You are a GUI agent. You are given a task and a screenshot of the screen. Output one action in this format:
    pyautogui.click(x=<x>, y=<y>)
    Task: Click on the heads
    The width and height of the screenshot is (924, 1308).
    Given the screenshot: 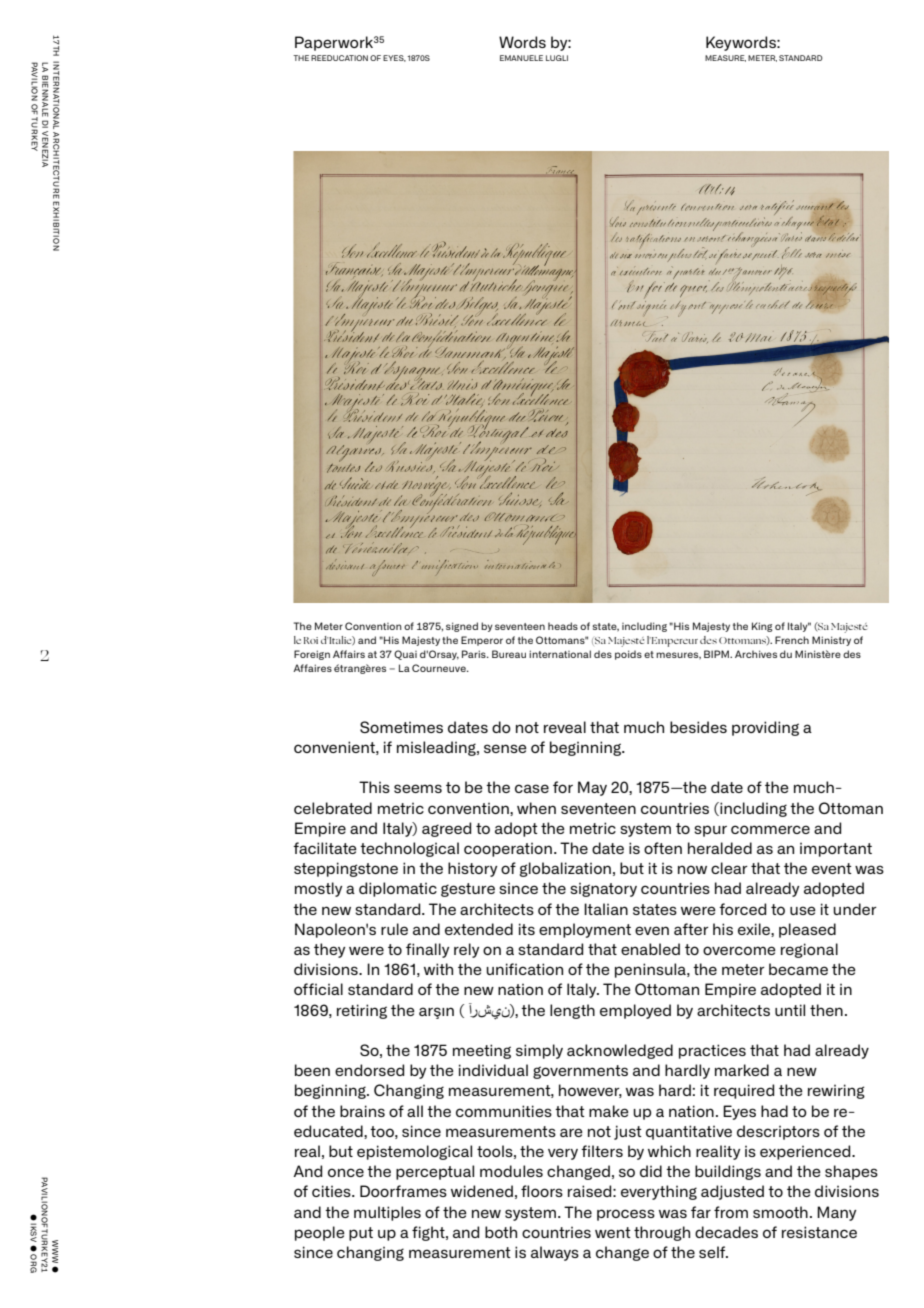 What is the action you would take?
    pyautogui.click(x=563, y=626)
